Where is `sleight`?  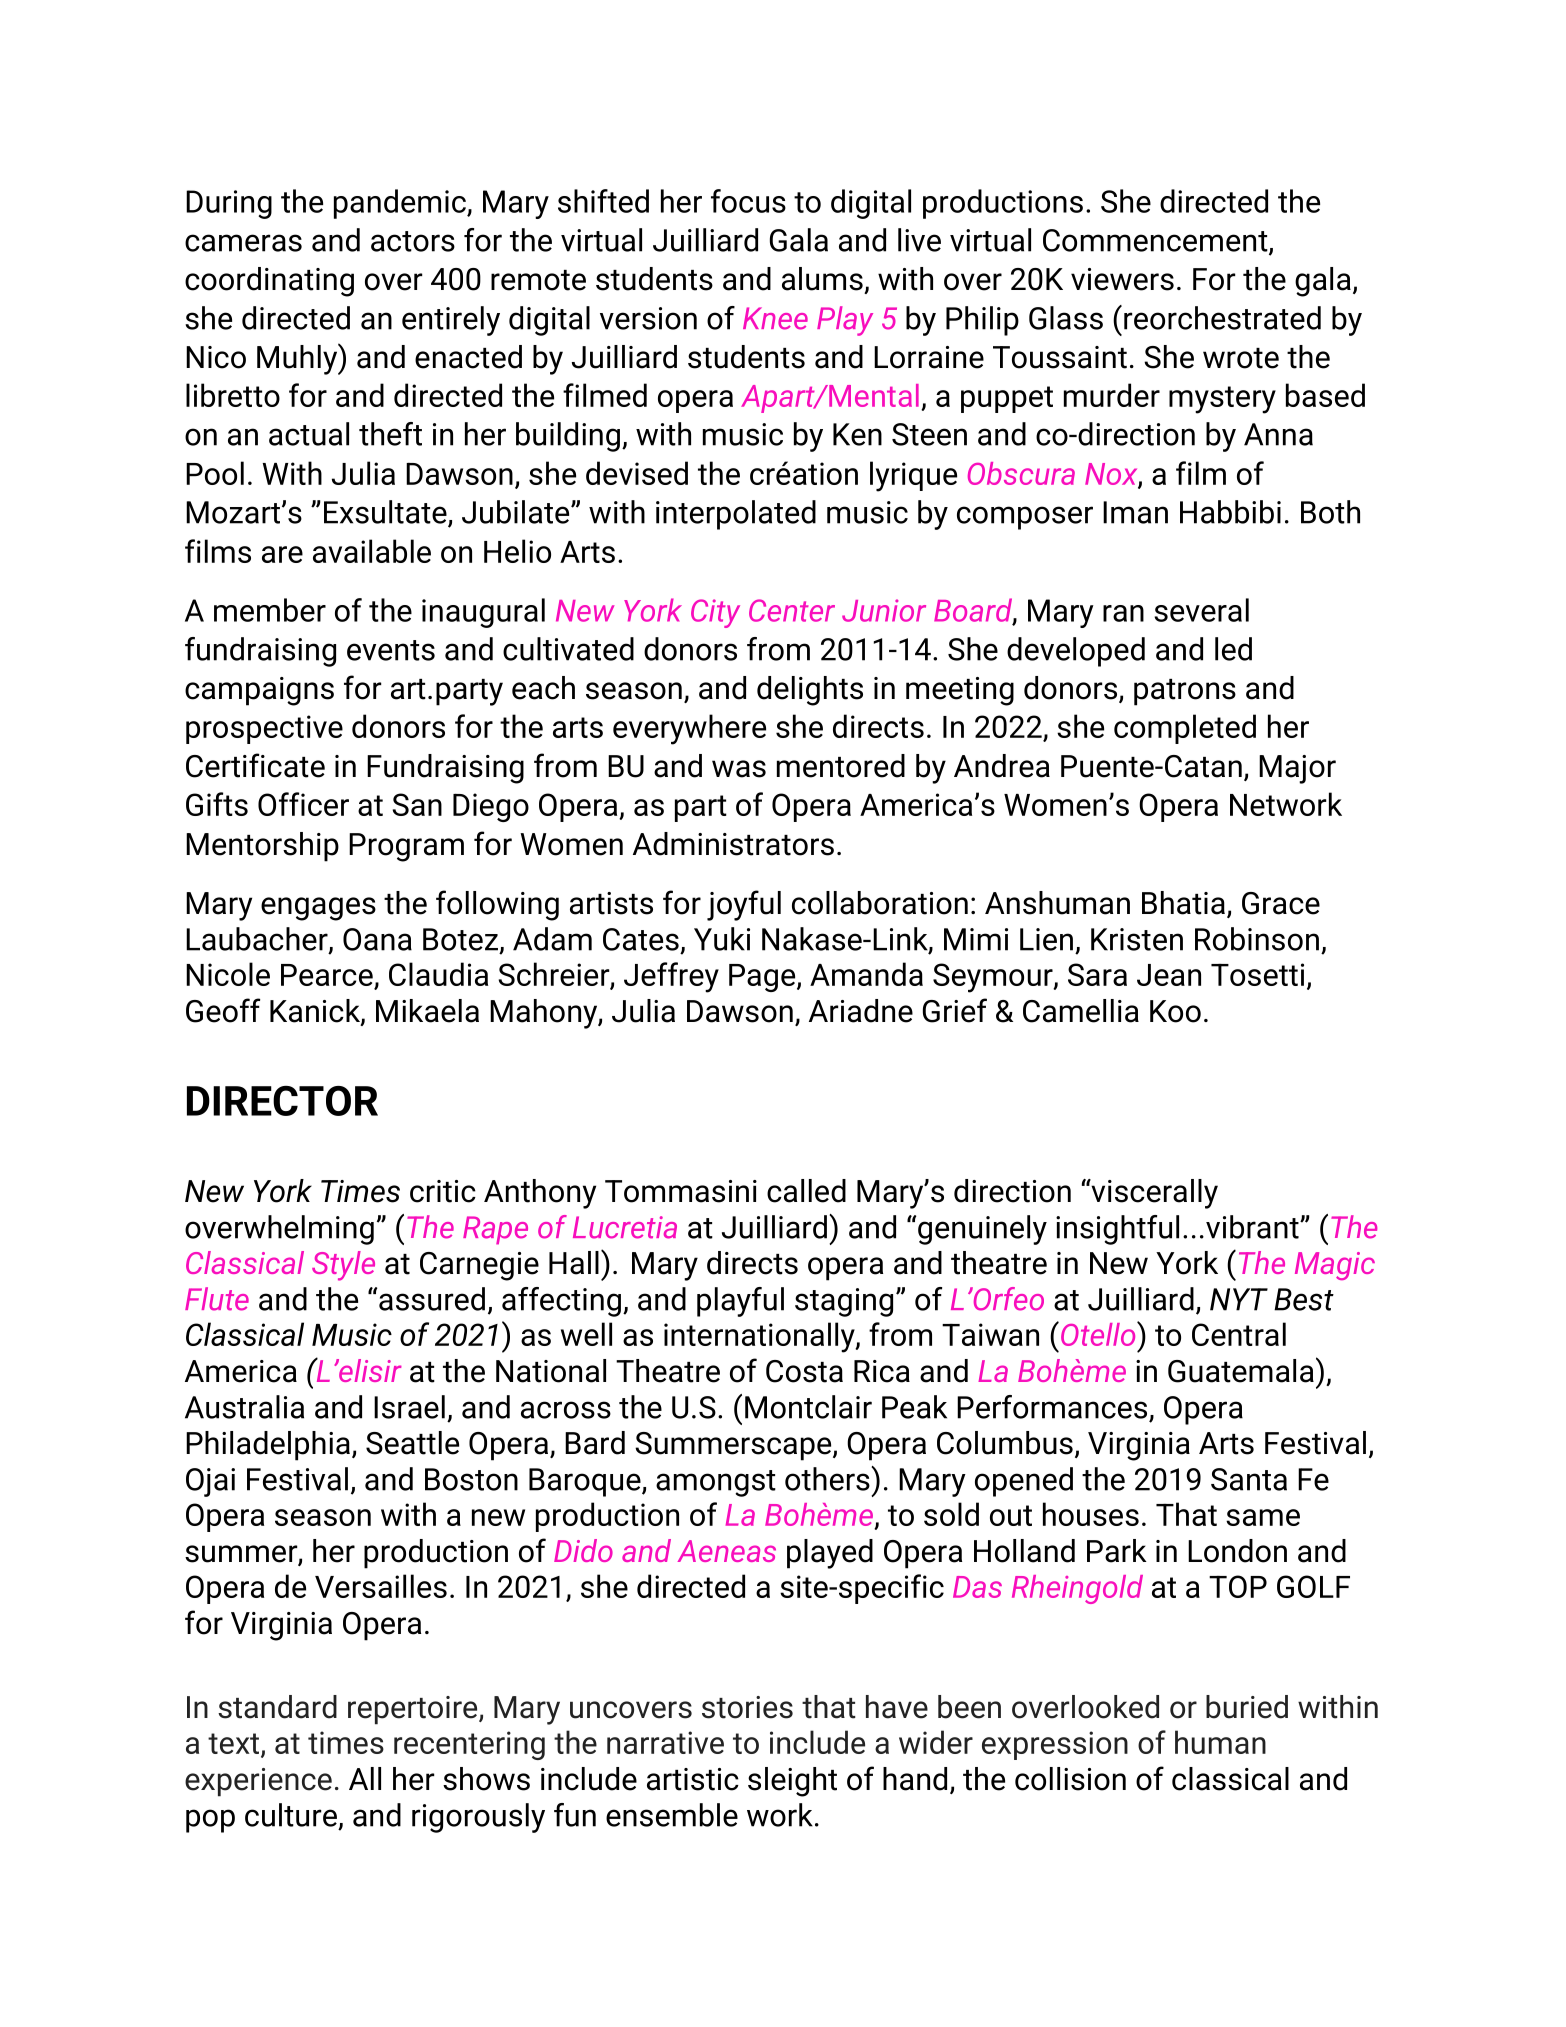
sleight is located at coordinates (792, 1782).
